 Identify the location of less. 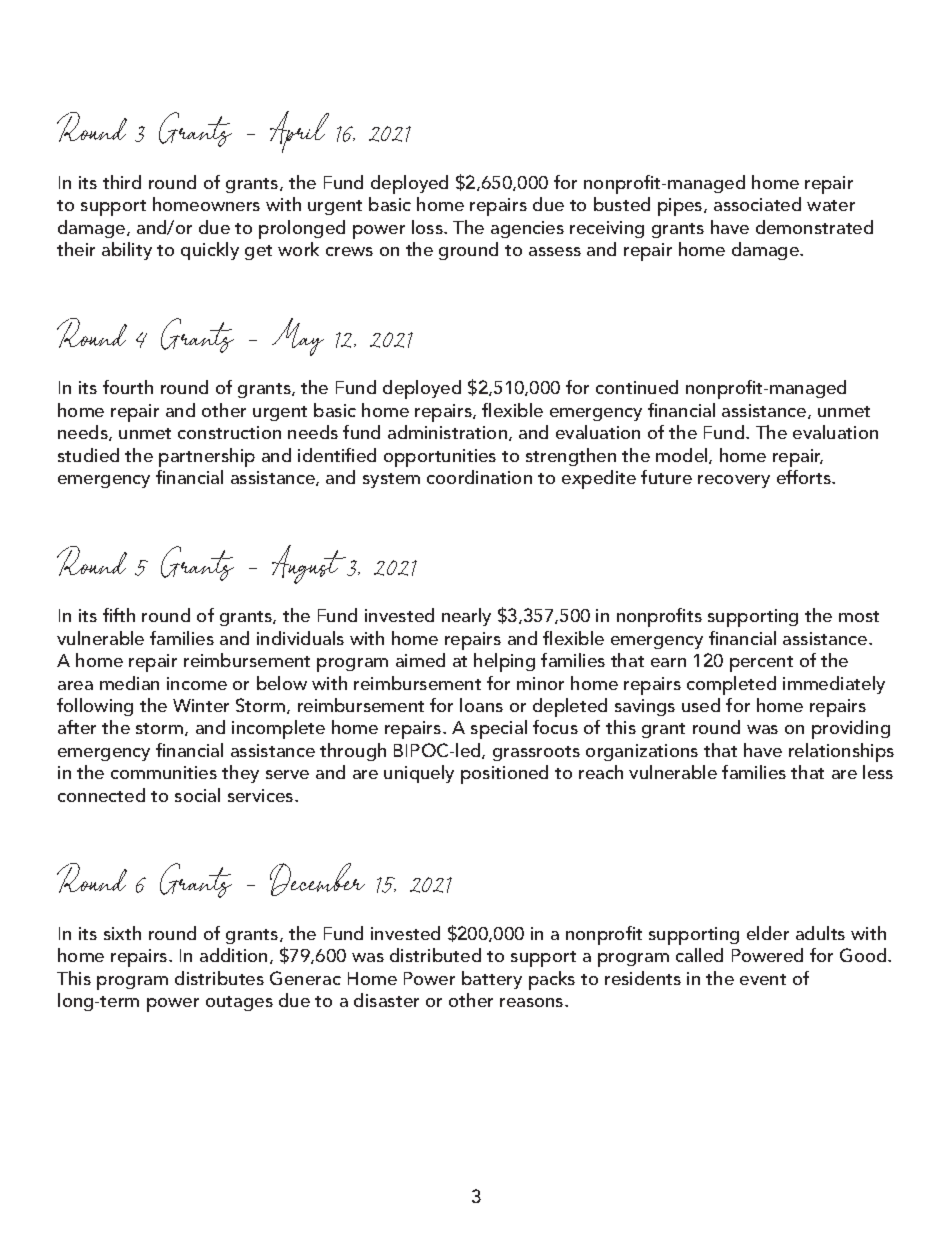
(878, 772).
